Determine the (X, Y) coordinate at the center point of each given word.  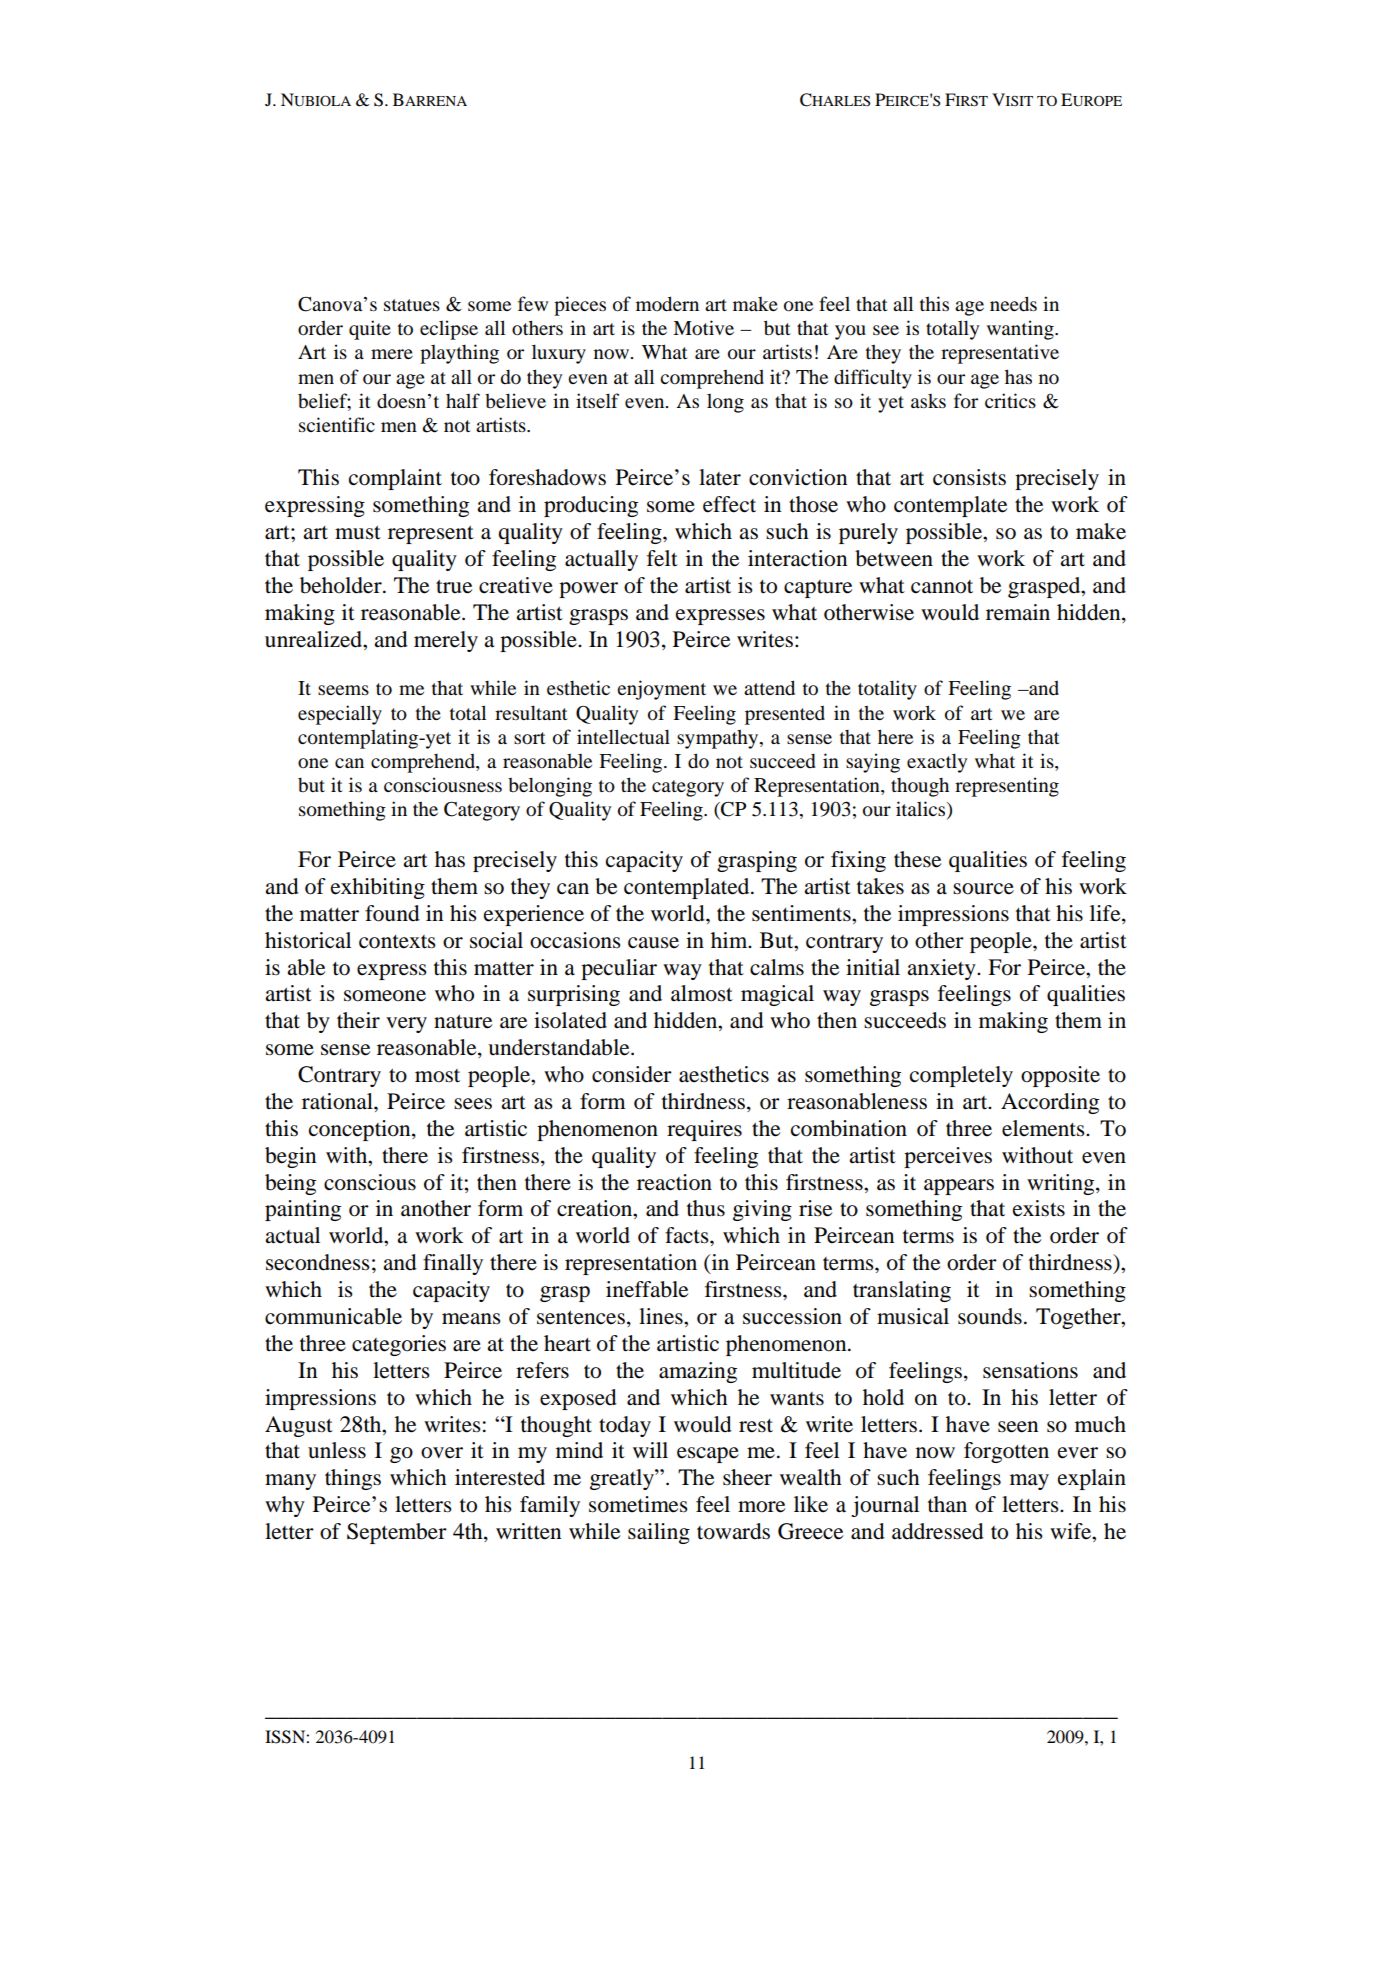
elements (1044, 1128)
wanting (1021, 330)
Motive (703, 327)
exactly (937, 763)
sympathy (717, 739)
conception (361, 1130)
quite (370, 330)
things (353, 1479)
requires (704, 1130)
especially (340, 715)
